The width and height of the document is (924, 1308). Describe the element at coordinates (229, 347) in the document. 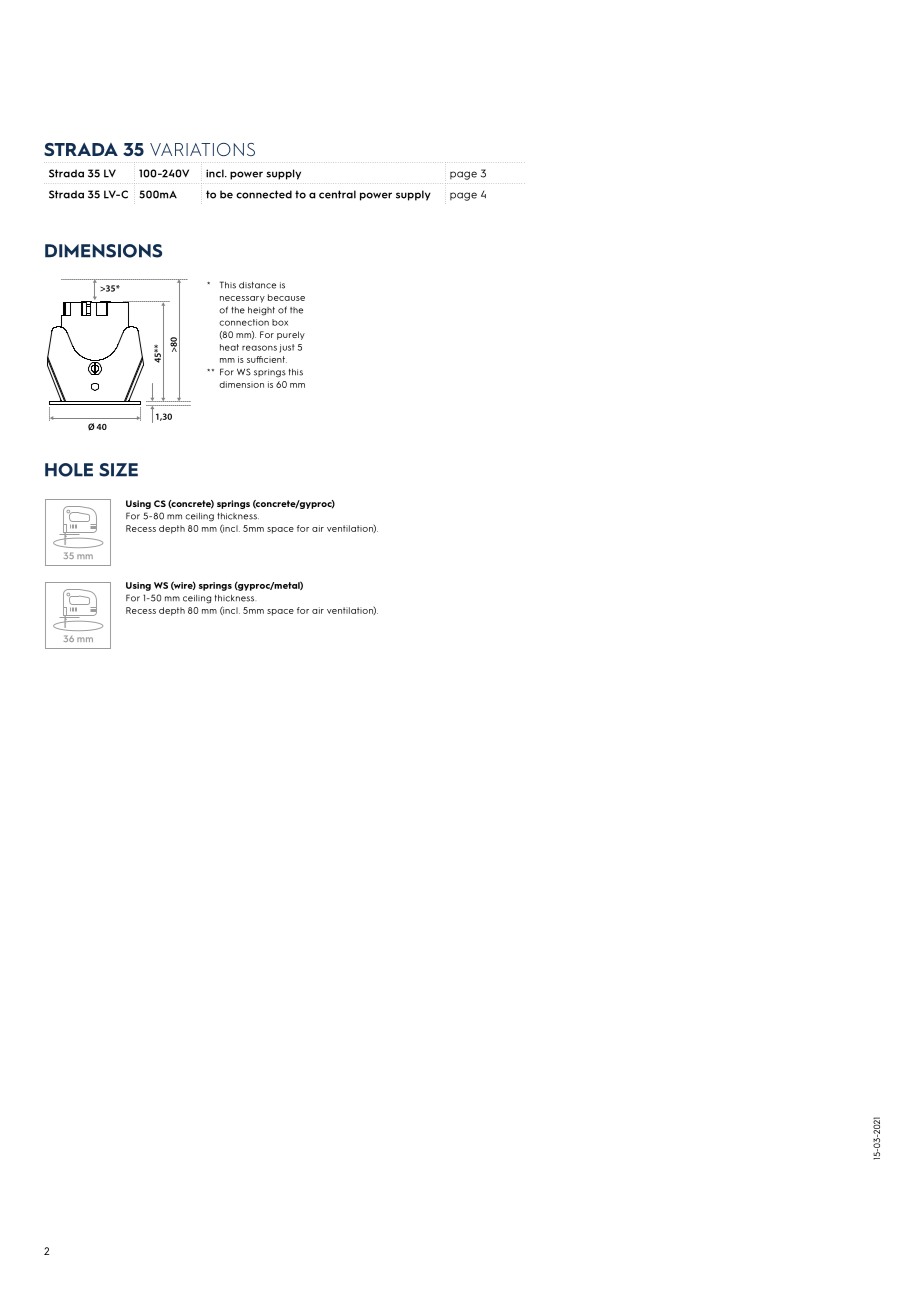

I see `heat` at that location.
